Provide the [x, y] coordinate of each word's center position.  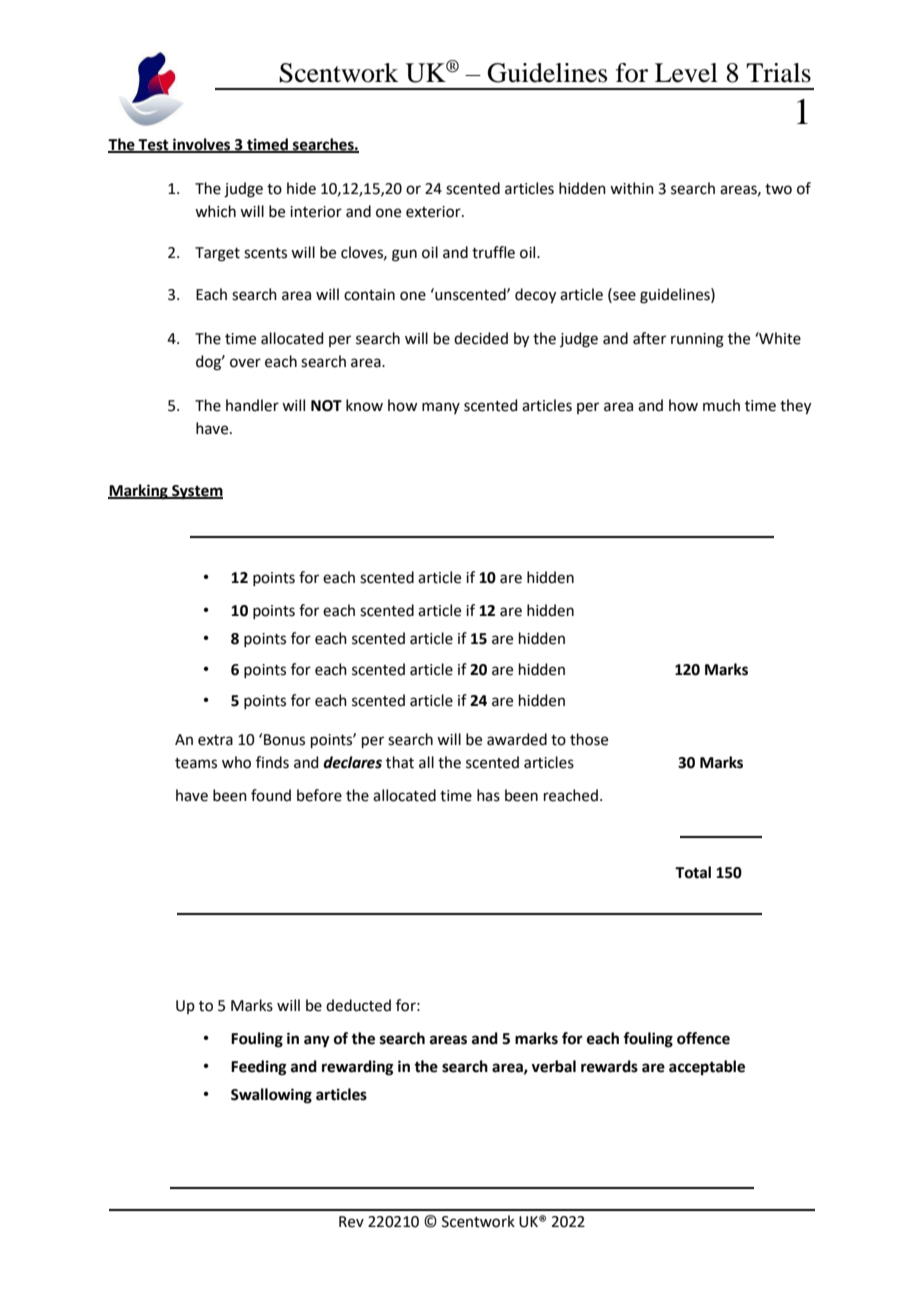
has [488, 795]
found [271, 795]
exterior [434, 212]
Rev [351, 1222]
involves [202, 145]
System [196, 492]
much [721, 405]
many [441, 408]
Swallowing [271, 1096]
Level [686, 73]
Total [693, 872]
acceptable [707, 1068]
